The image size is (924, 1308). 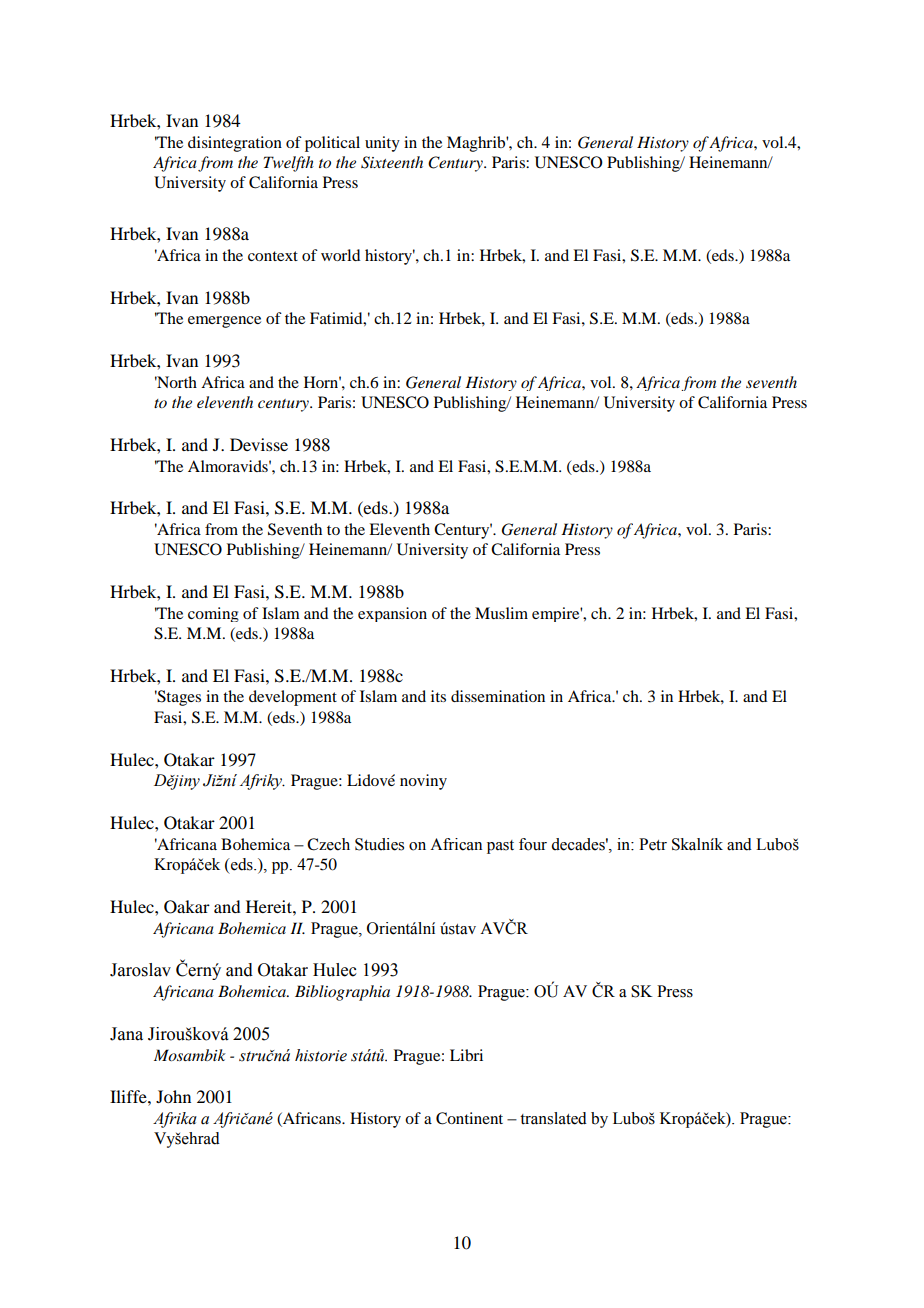 What do you see at coordinates (501, 613) in the page?
I see `Muslim` at bounding box center [501, 613].
